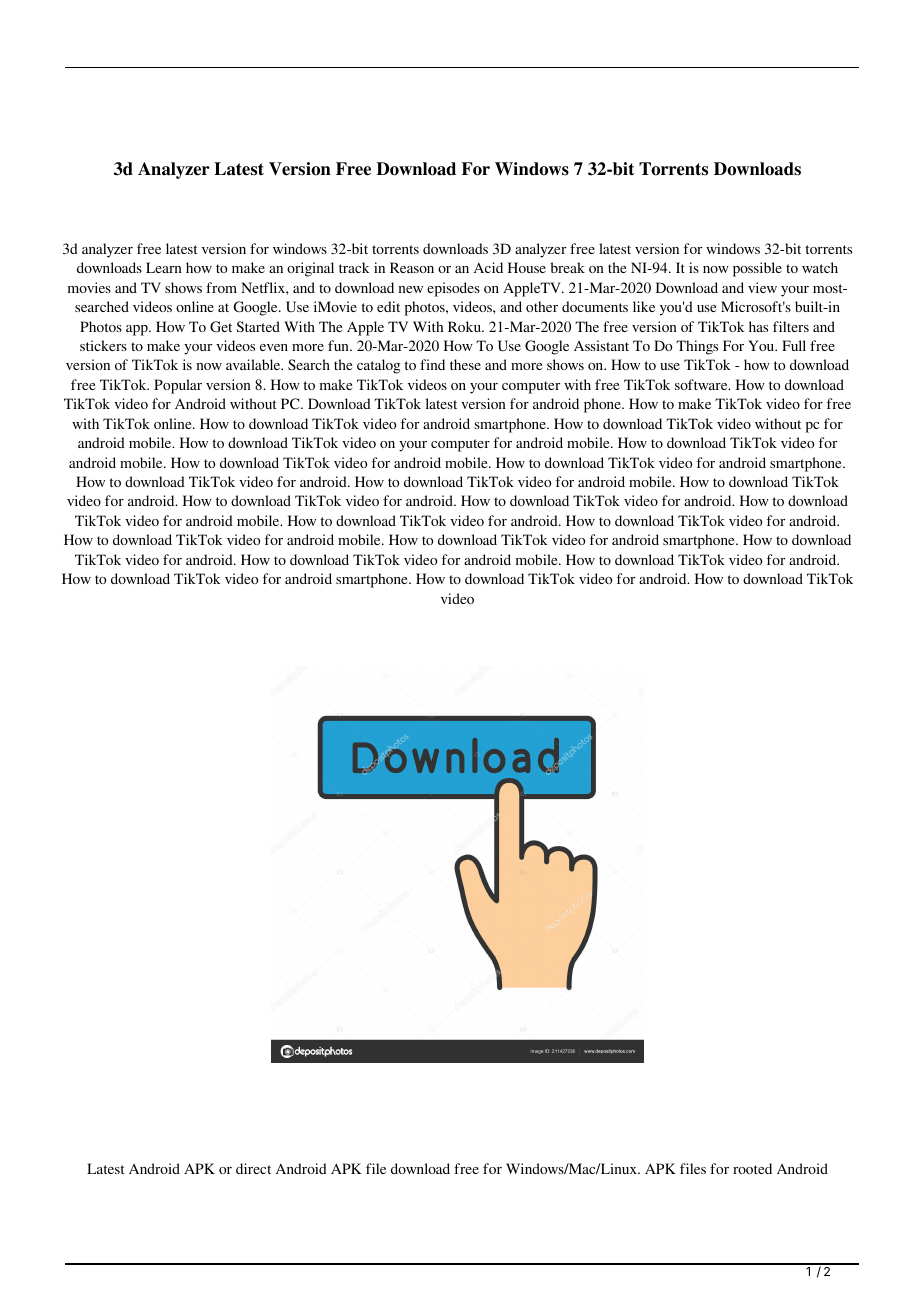 This screenshot has width=924, height=1308. Describe the element at coordinates (697, 347) in the screenshot. I see `Things` at that location.
